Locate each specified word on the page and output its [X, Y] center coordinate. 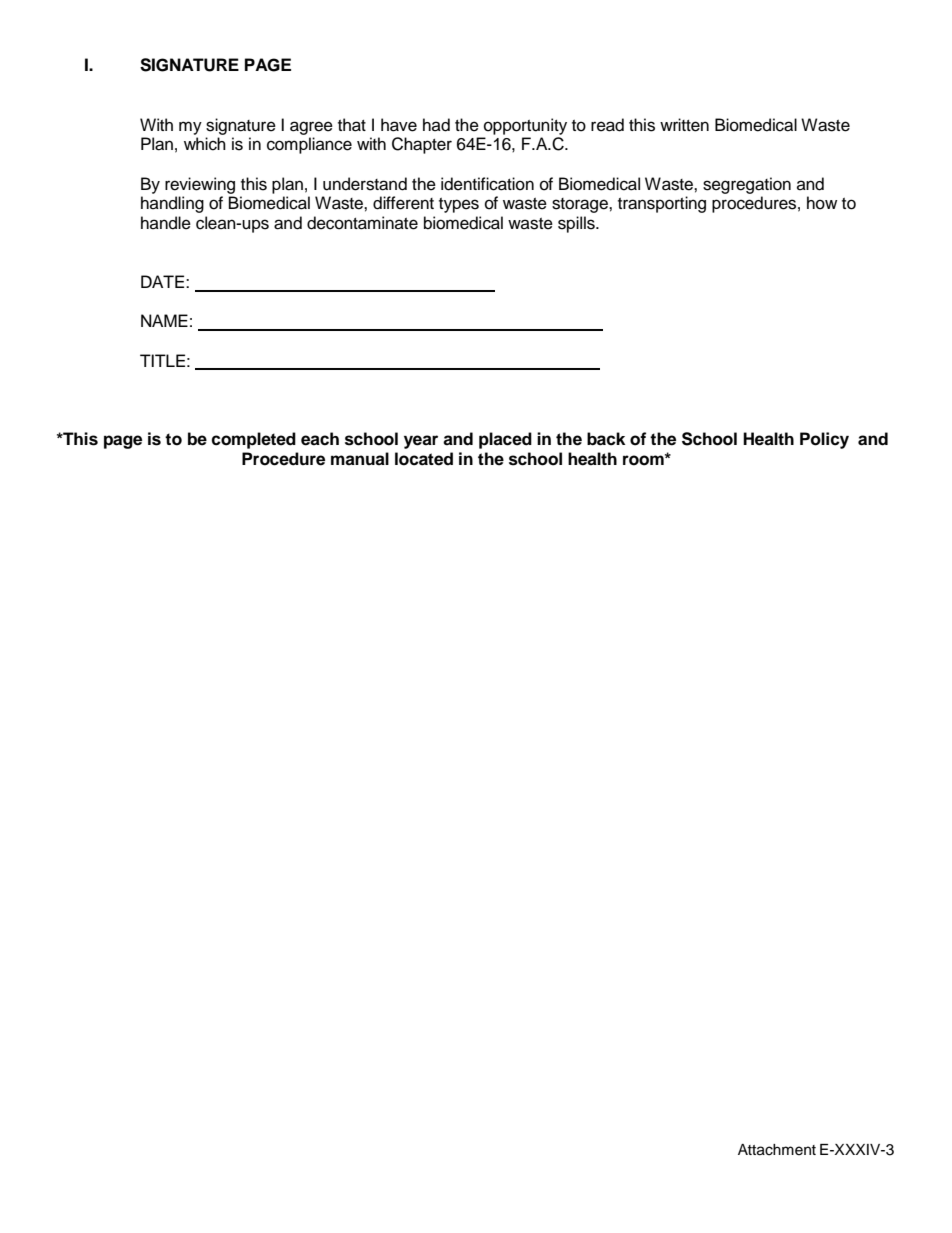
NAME [164, 320]
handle [166, 223]
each [320, 439]
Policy [824, 440]
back [606, 439]
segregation [747, 185]
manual [360, 459]
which [205, 144]
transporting [662, 204]
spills [577, 224]
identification [487, 184]
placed [505, 440]
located [424, 459]
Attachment [777, 1150]
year [421, 442]
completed [253, 440]
